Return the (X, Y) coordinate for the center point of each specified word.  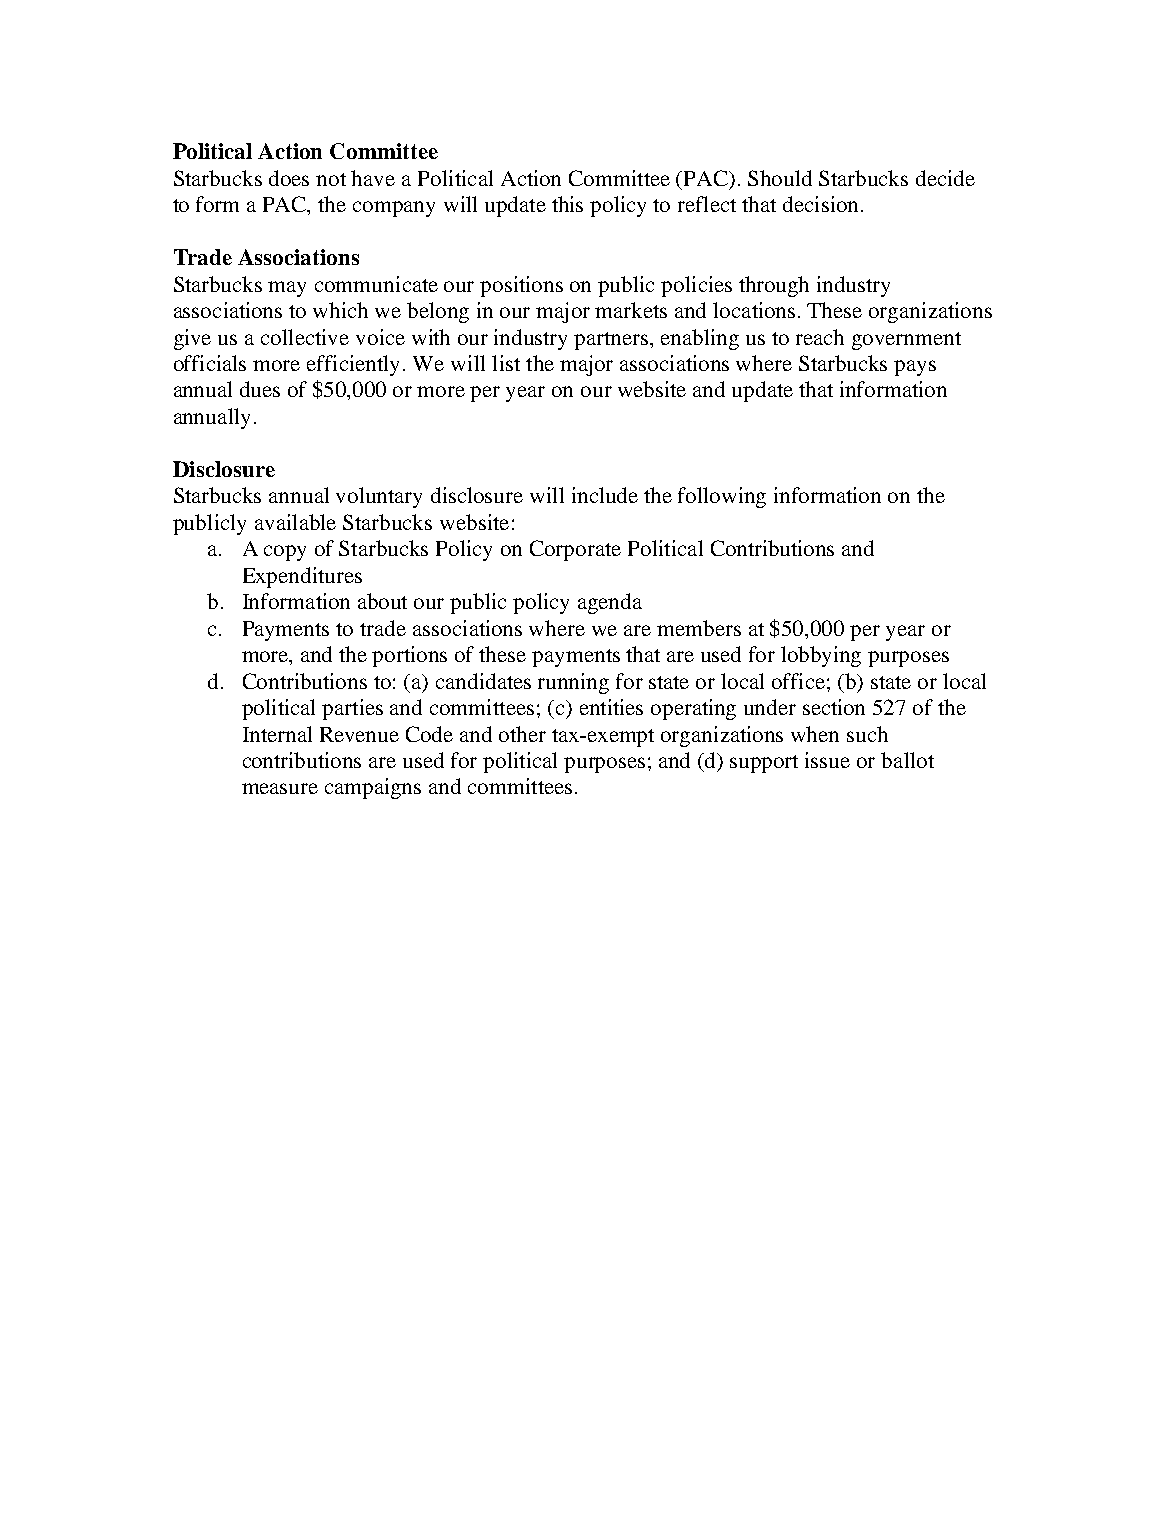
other (522, 734)
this (567, 204)
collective (305, 337)
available (295, 522)
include (605, 495)
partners (612, 341)
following (722, 497)
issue (827, 760)
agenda (610, 603)
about (382, 601)
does (289, 178)
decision (820, 204)
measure (280, 788)
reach (820, 337)
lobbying (821, 656)
